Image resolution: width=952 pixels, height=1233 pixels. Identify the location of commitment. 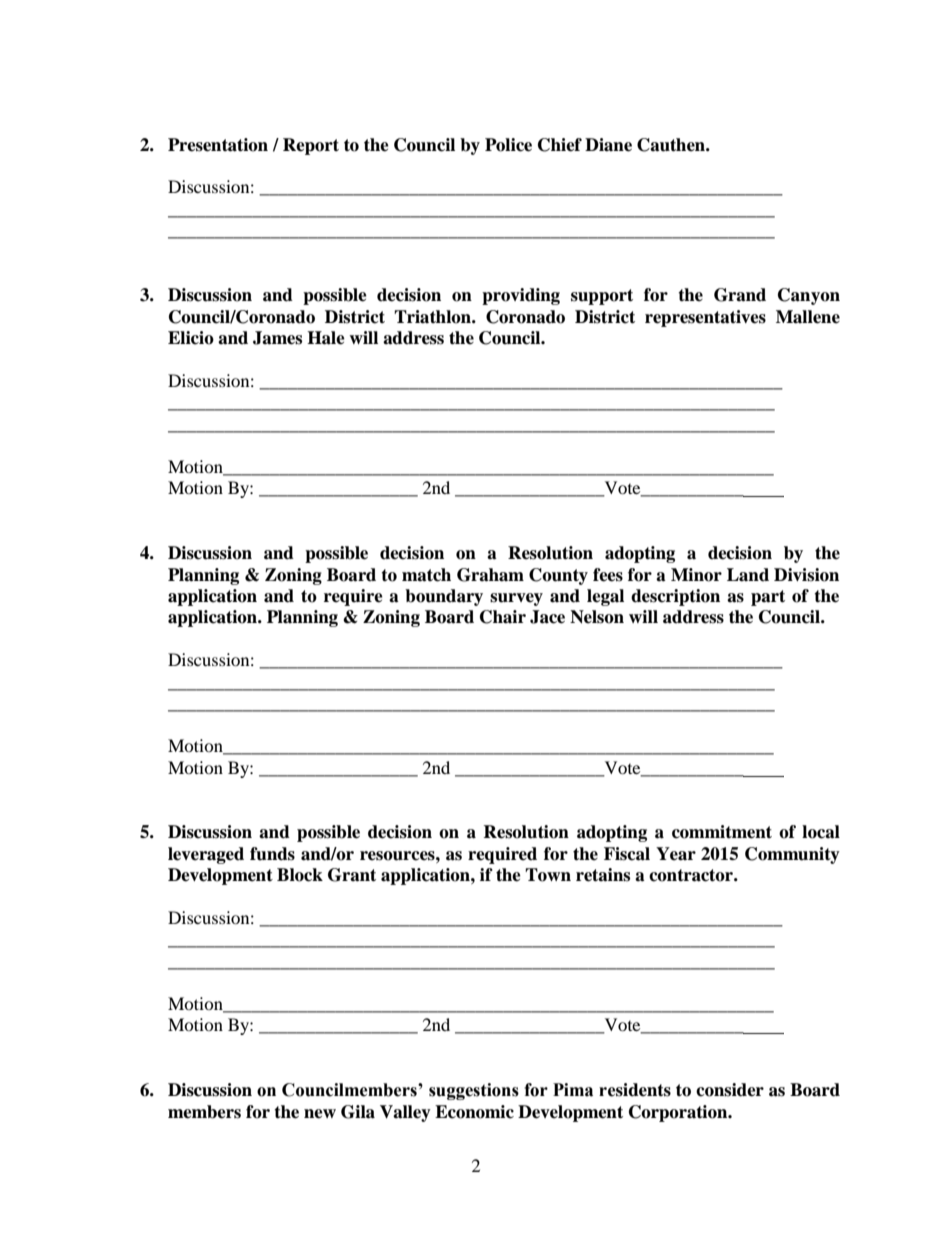
(722, 832).
